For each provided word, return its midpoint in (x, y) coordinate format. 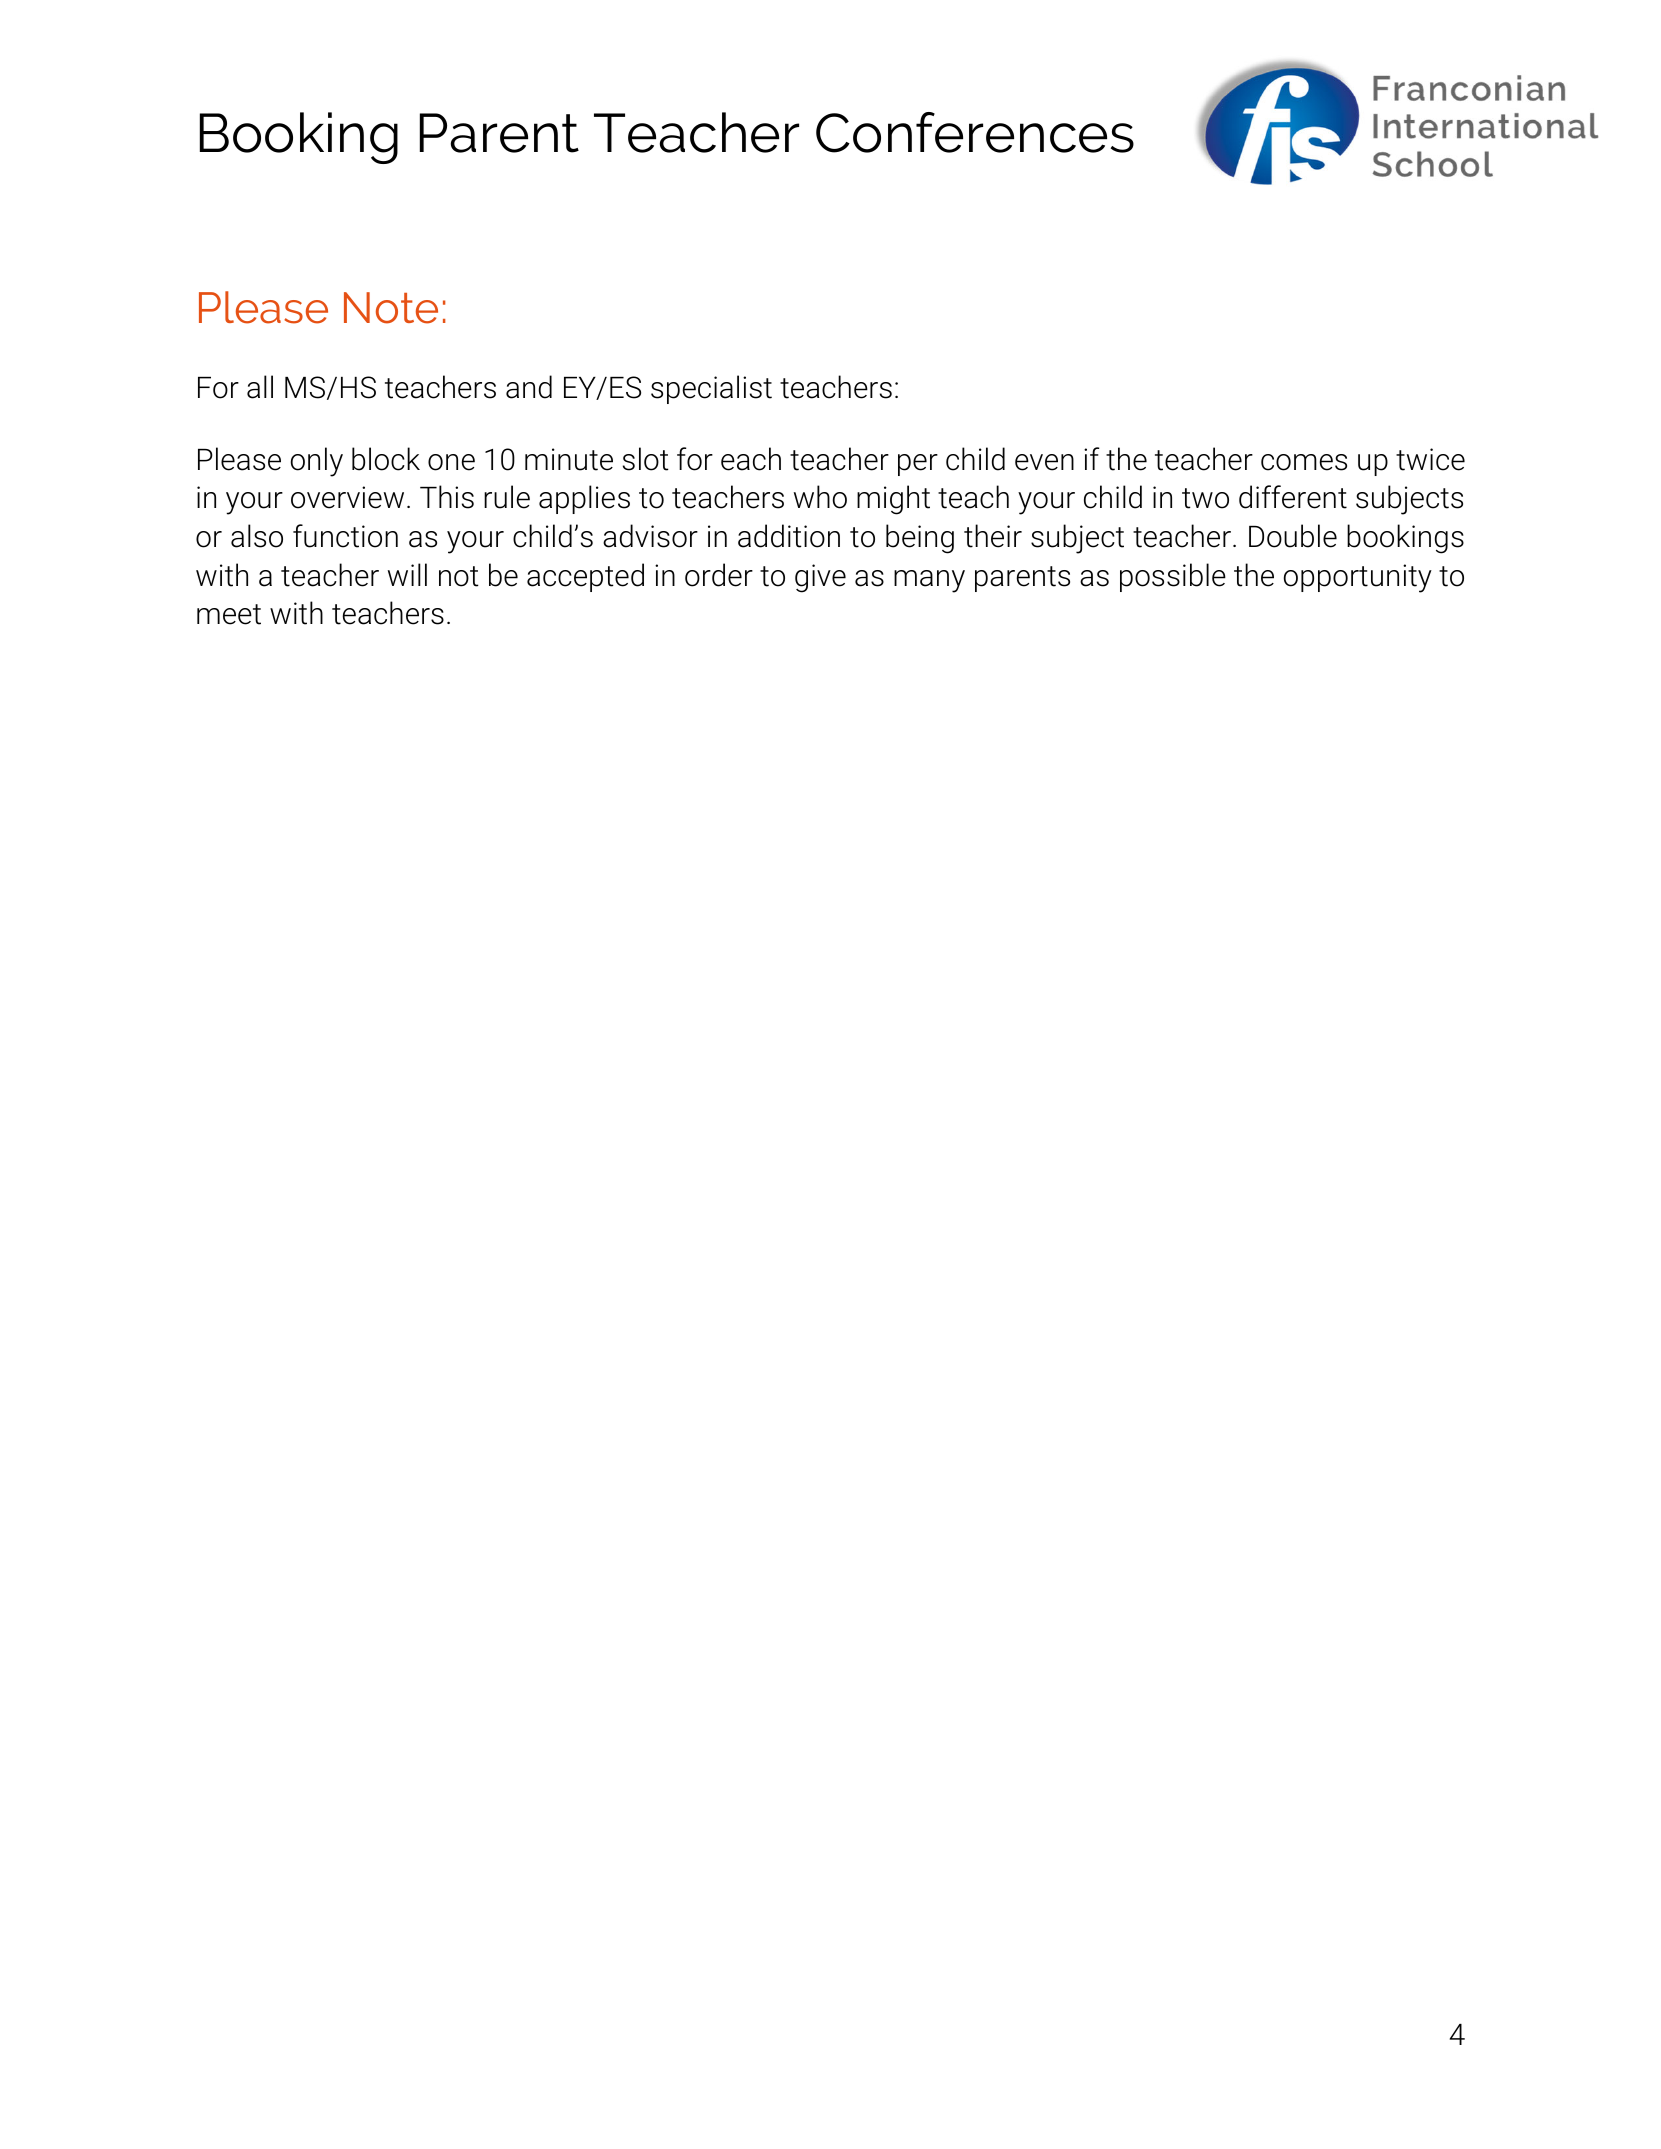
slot (646, 459)
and (529, 387)
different (1293, 497)
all (260, 387)
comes (1304, 462)
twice (1430, 459)
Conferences (975, 132)
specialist (711, 389)
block (386, 459)
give (820, 578)
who (820, 497)
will (407, 574)
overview (347, 497)
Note (391, 308)
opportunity (1358, 578)
